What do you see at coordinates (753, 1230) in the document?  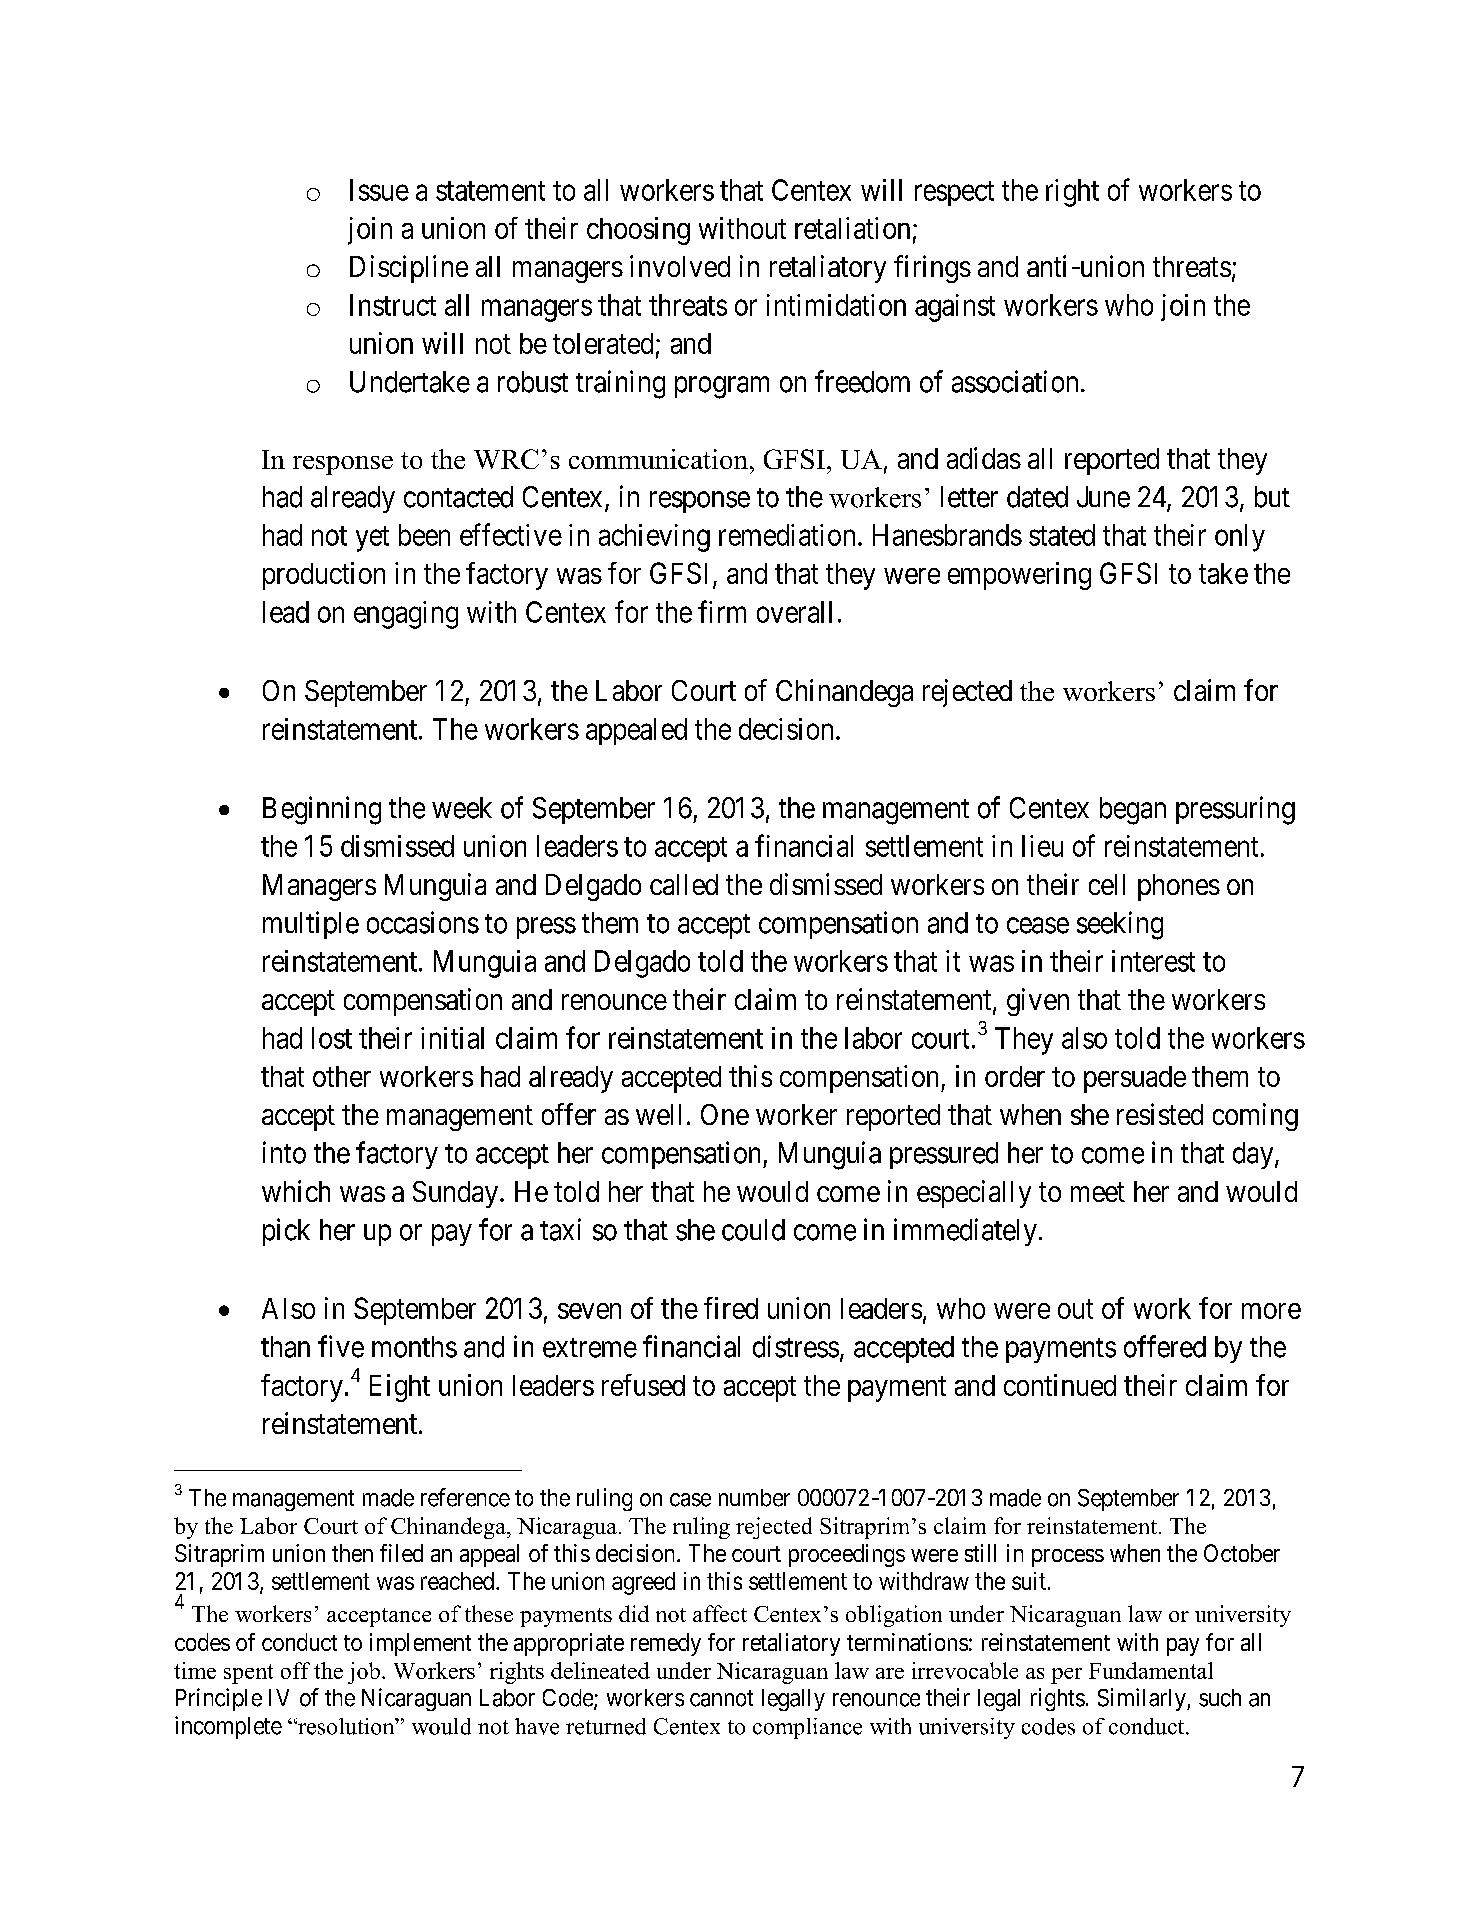 I see `could` at bounding box center [753, 1230].
